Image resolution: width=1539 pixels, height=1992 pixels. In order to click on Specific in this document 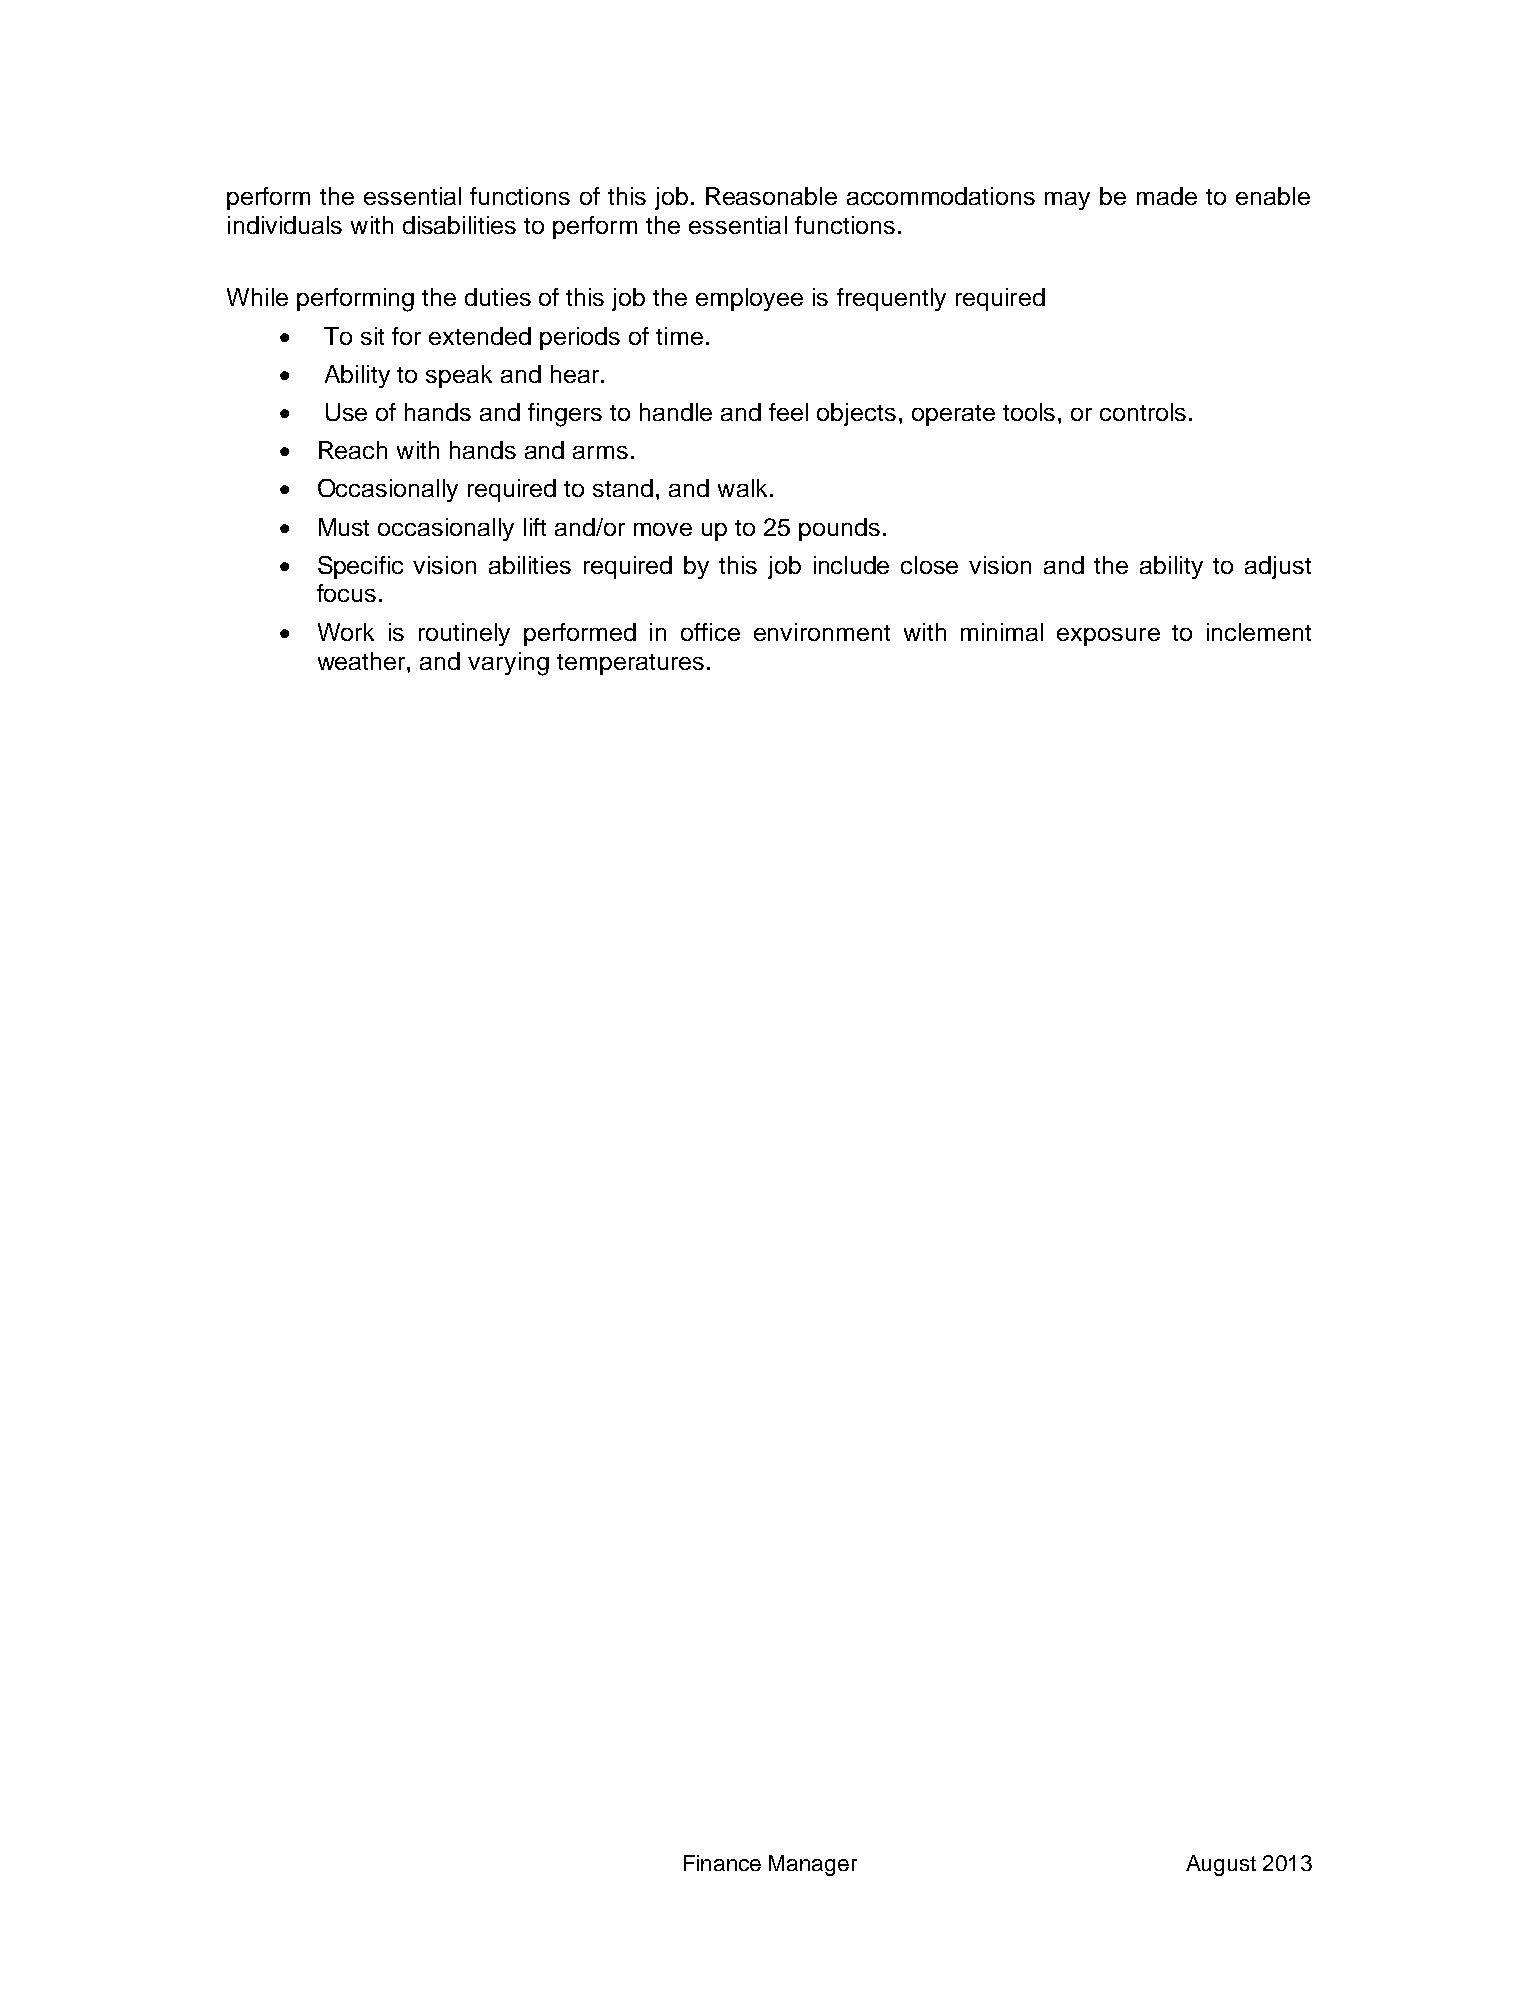, I will do `click(360, 567)`.
